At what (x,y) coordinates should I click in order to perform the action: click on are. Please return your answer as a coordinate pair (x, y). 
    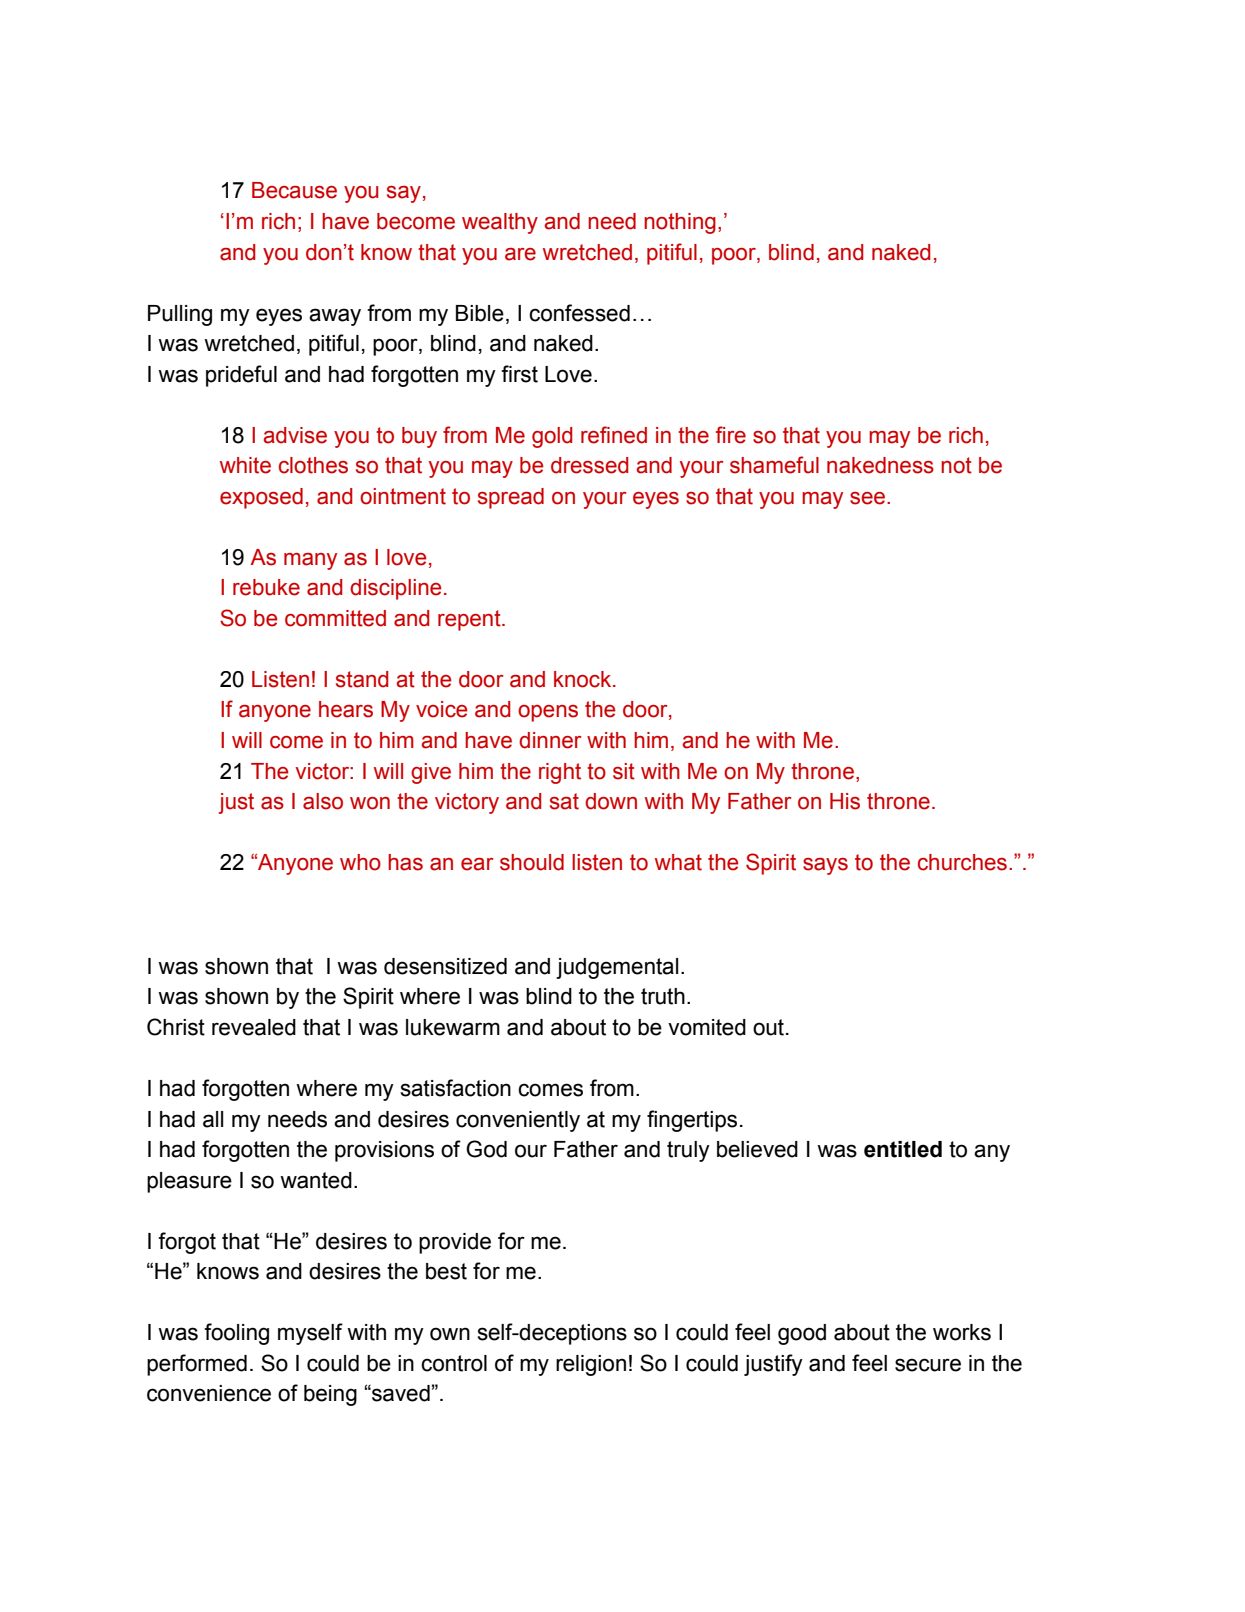
    Looking at the image, I should click on (520, 254).
